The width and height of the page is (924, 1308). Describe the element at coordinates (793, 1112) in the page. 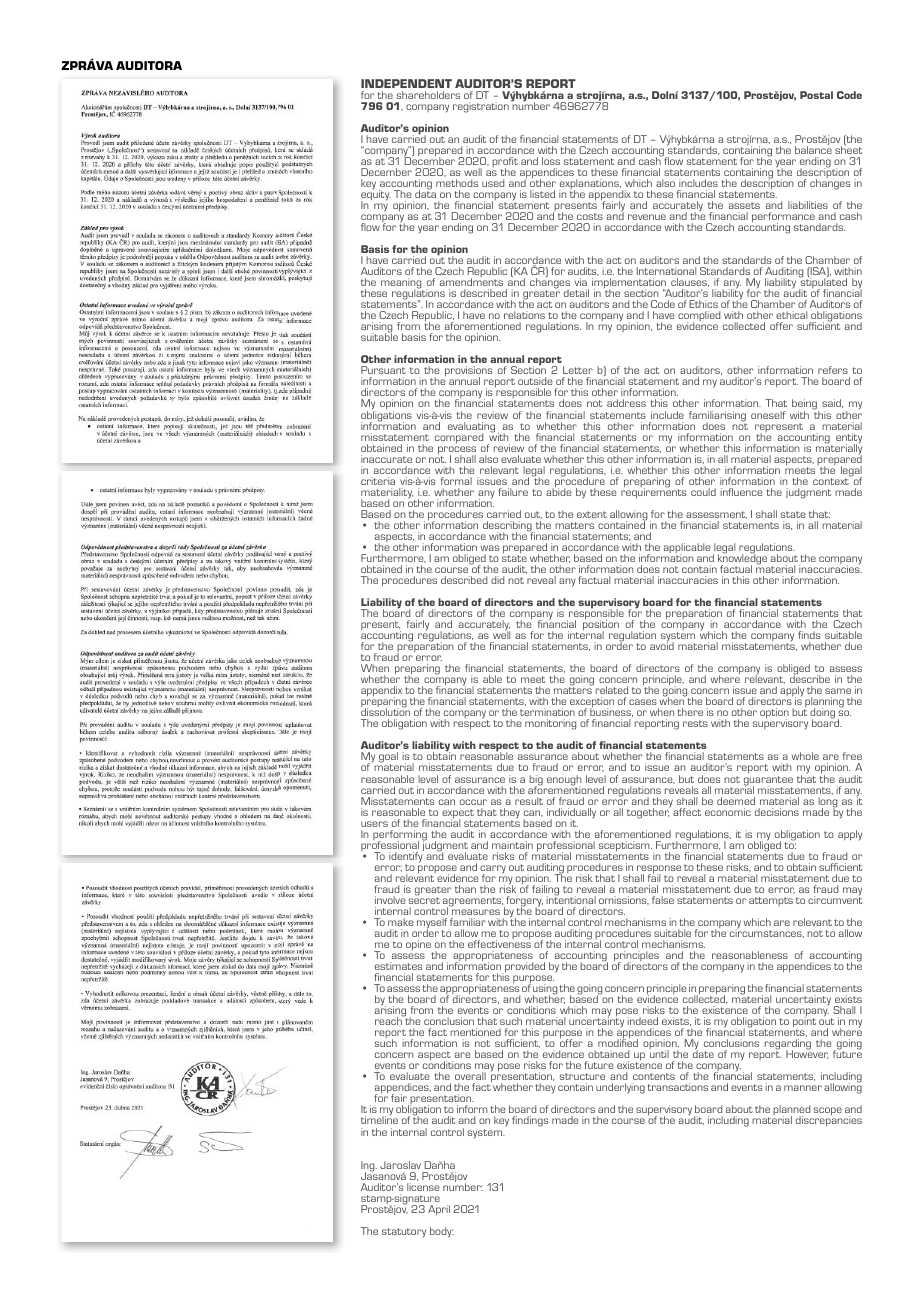

I see `planned` at that location.
